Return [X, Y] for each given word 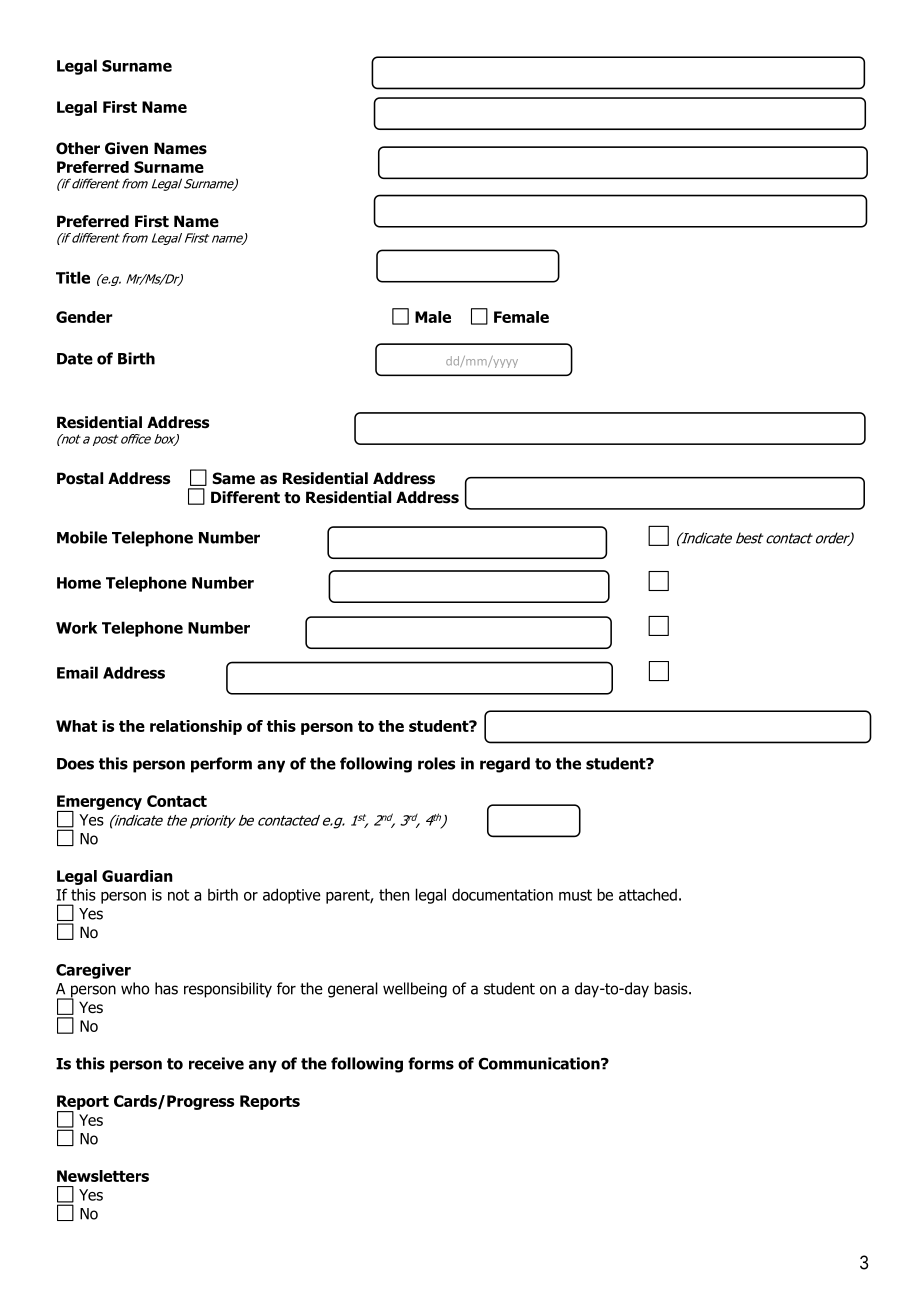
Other [78, 148]
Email [77, 672]
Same [233, 478]
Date [75, 359]
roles [436, 763]
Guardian [137, 876]
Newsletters [103, 1176]
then [394, 894]
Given [126, 148]
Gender [84, 317]
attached [648, 894]
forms [431, 1063]
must [575, 895]
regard [505, 765]
